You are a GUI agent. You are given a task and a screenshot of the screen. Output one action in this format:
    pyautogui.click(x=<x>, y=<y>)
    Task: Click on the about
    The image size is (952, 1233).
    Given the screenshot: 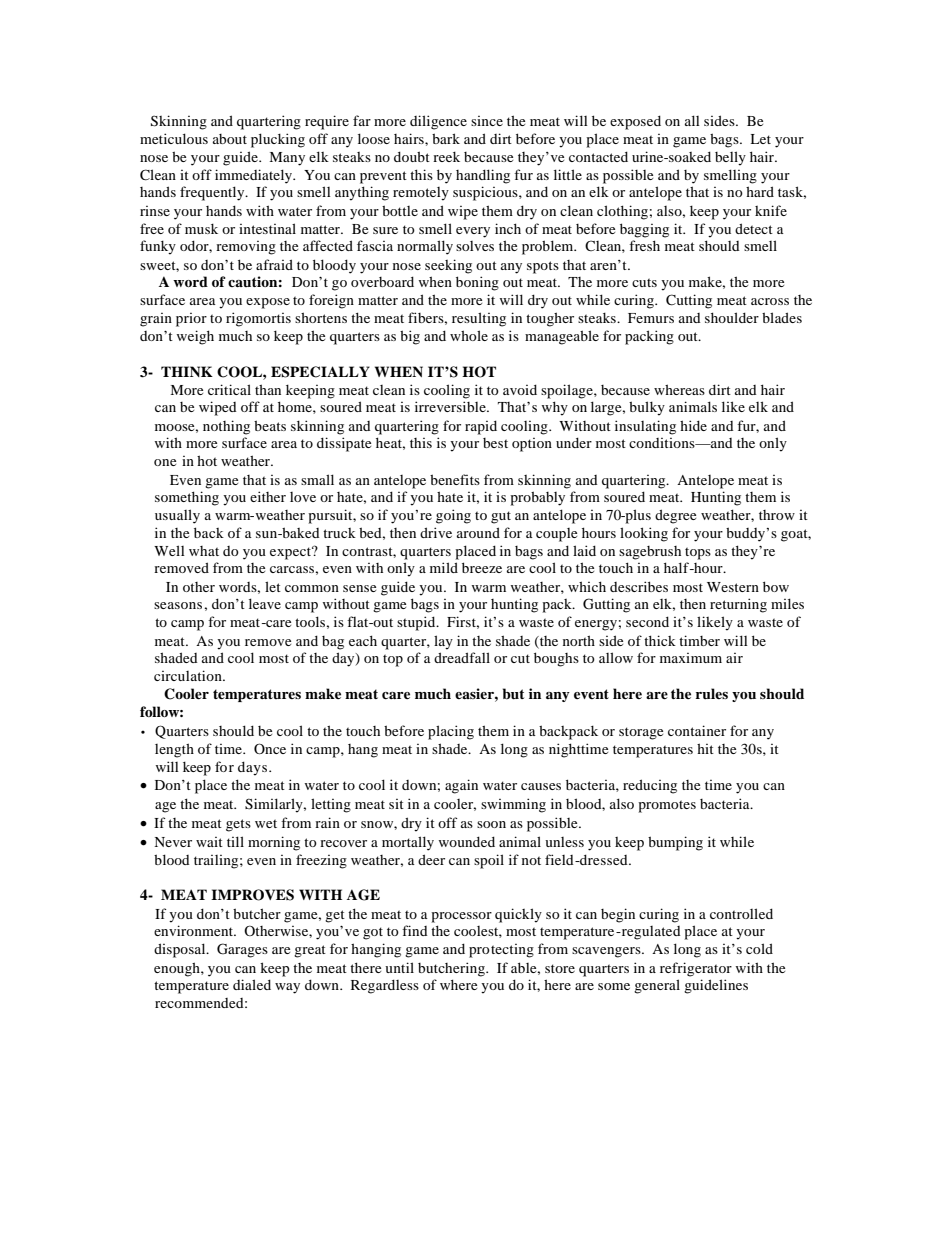 What is the action you would take?
    pyautogui.click(x=230, y=139)
